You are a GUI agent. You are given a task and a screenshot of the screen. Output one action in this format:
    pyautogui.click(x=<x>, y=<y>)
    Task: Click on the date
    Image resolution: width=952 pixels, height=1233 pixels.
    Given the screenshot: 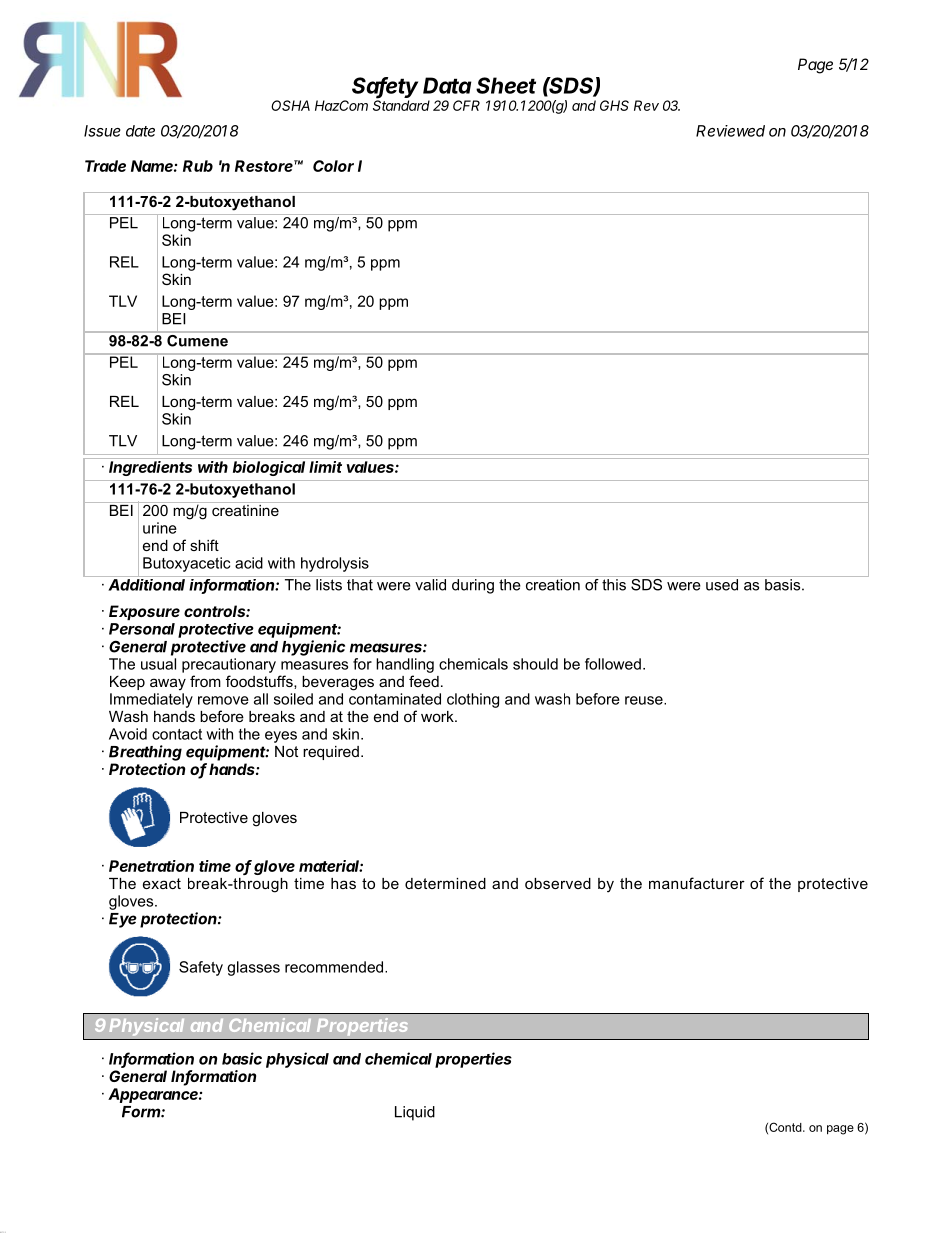 What is the action you would take?
    pyautogui.click(x=140, y=131)
